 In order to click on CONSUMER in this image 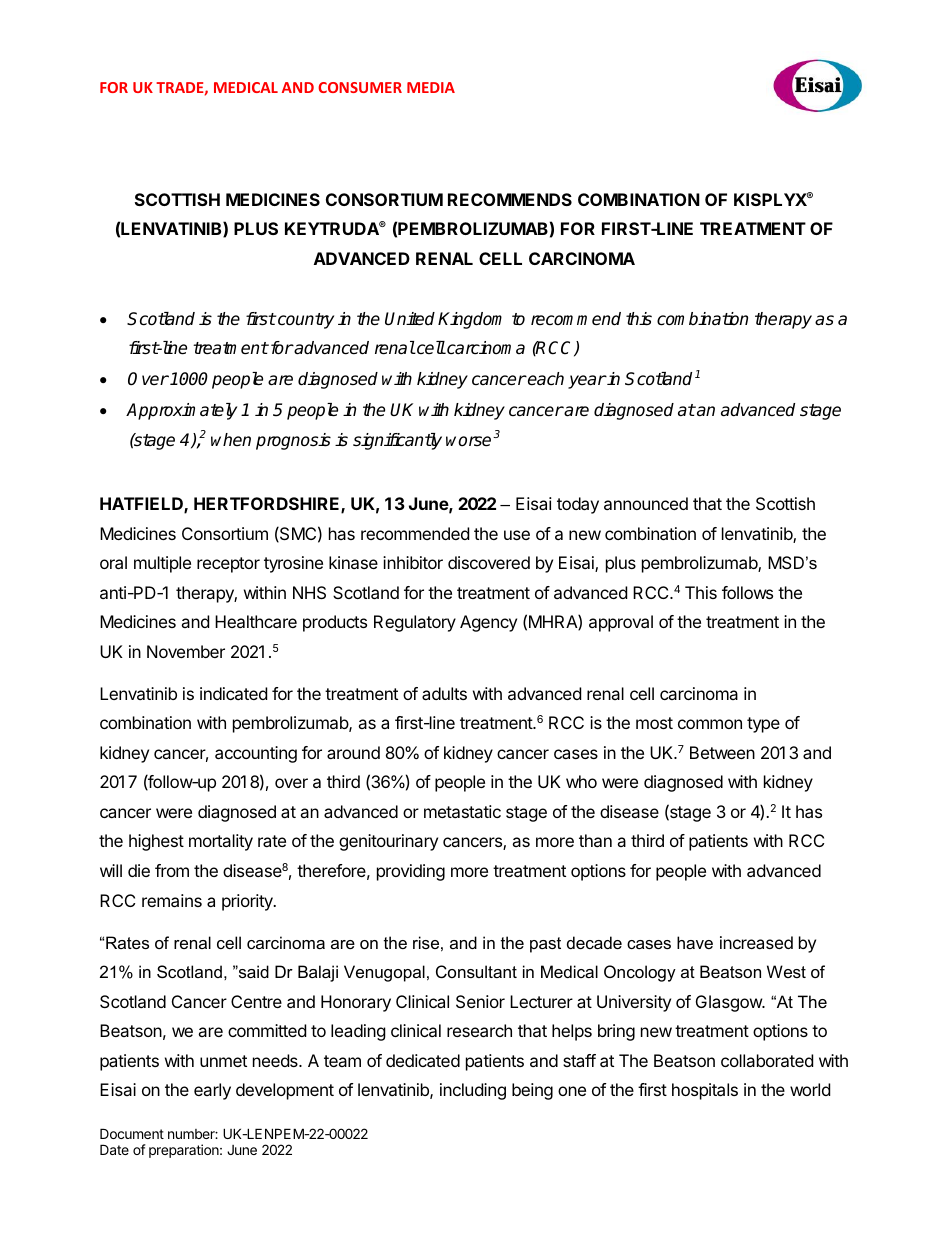, I will do `click(360, 87)`.
